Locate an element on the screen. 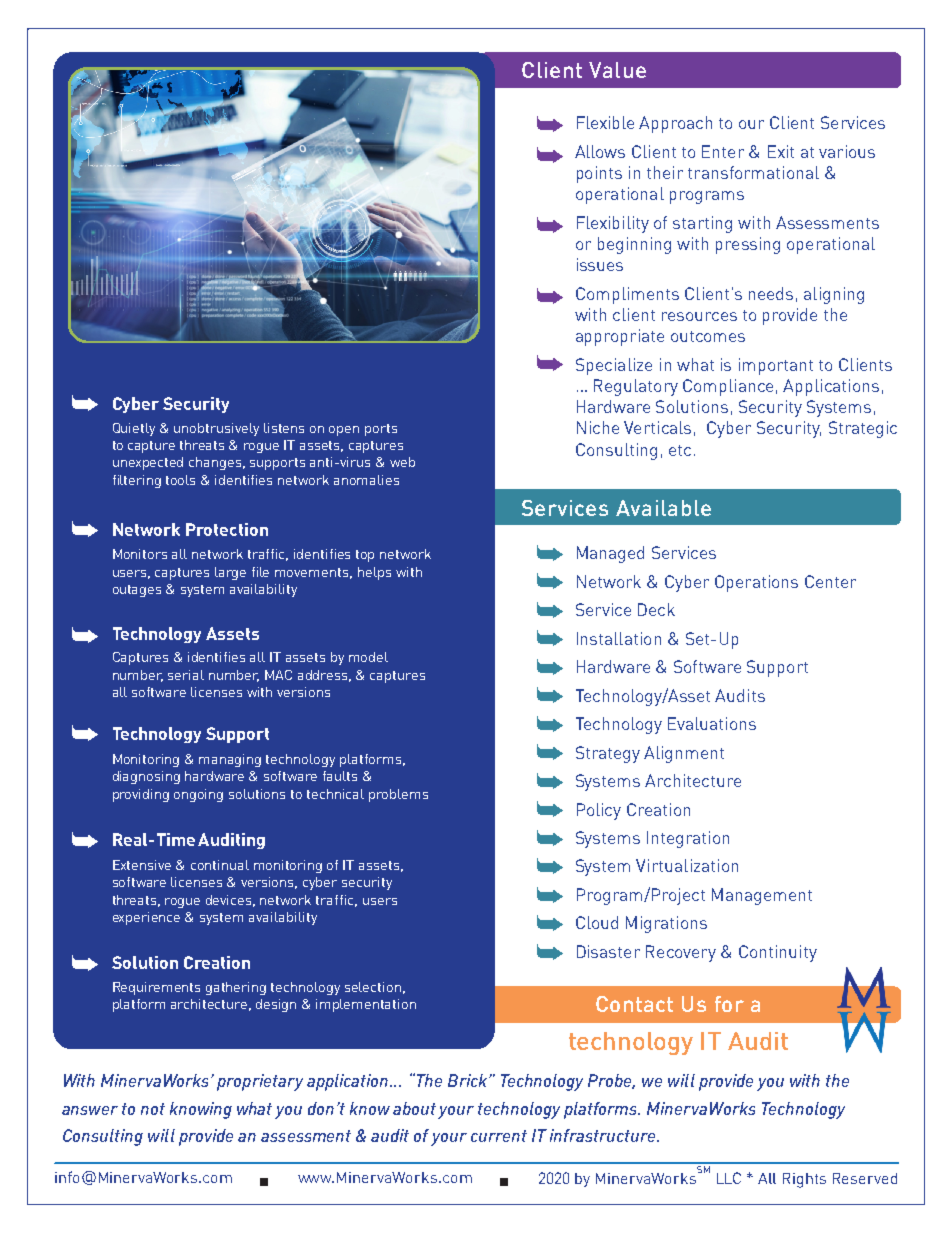 Image resolution: width=952 pixels, height=1233 pixels. Integration is located at coordinates (688, 839).
